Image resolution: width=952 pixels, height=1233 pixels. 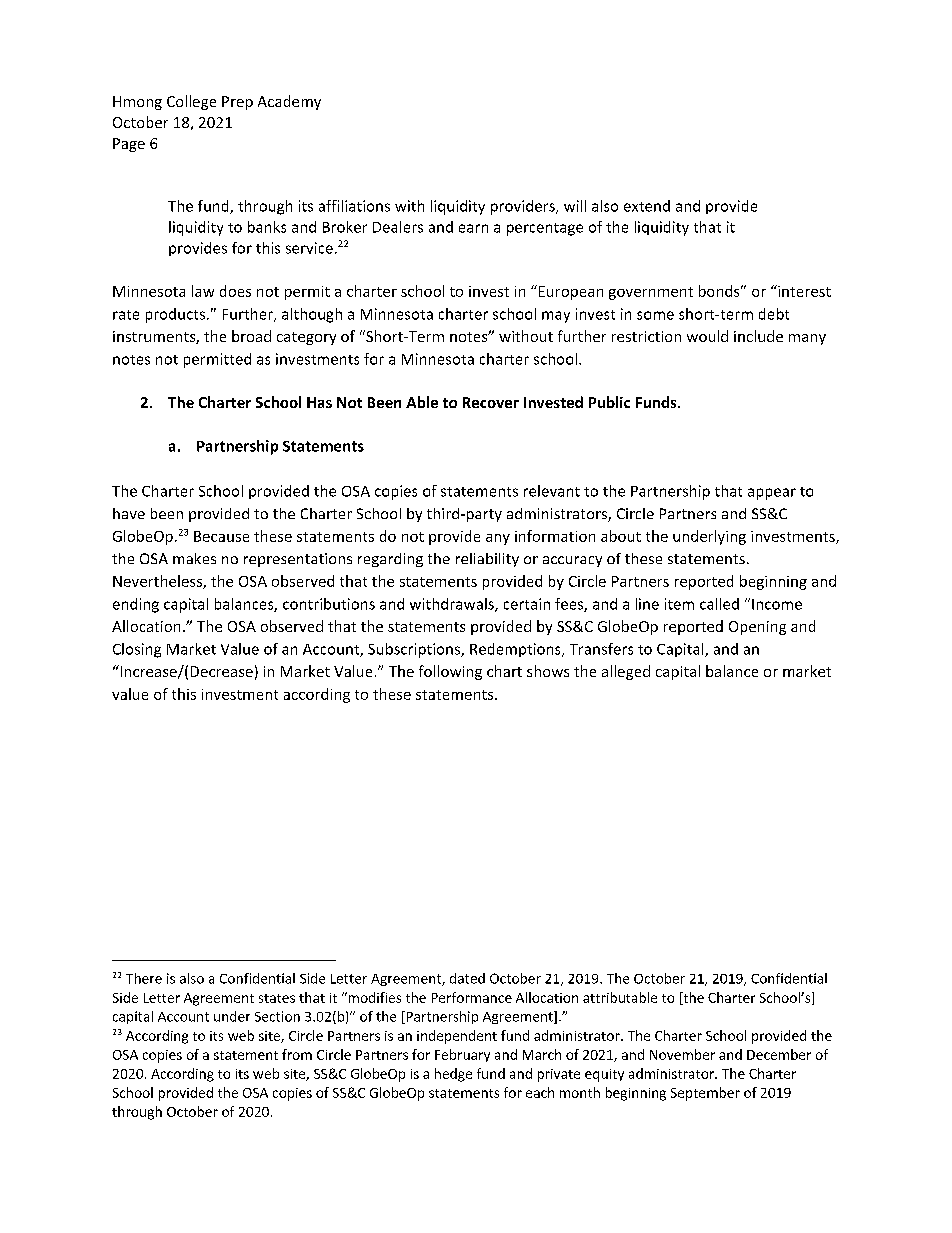 I want to click on reliability, so click(x=487, y=560).
